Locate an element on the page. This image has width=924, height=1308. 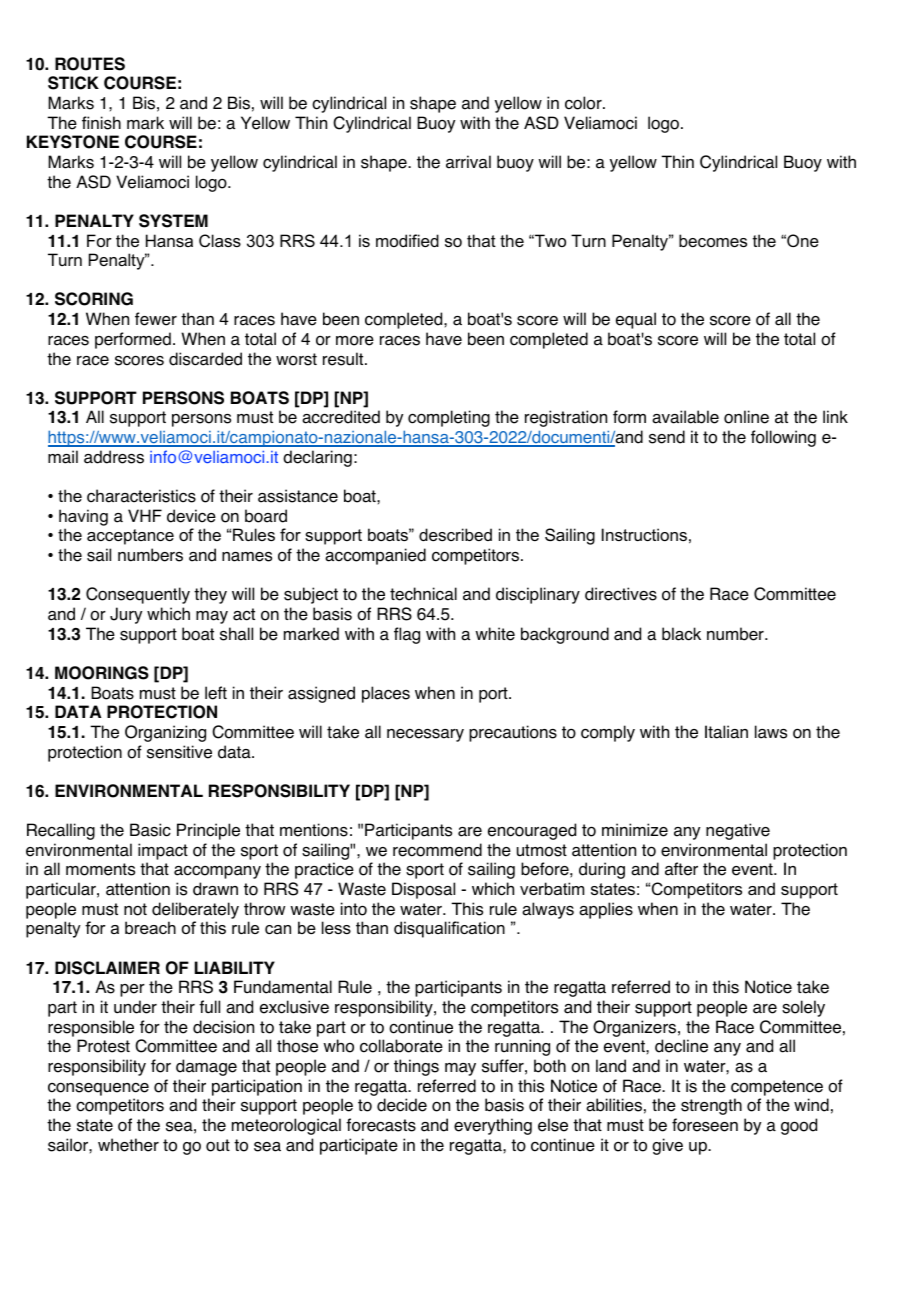
finish is located at coordinates (101, 123).
